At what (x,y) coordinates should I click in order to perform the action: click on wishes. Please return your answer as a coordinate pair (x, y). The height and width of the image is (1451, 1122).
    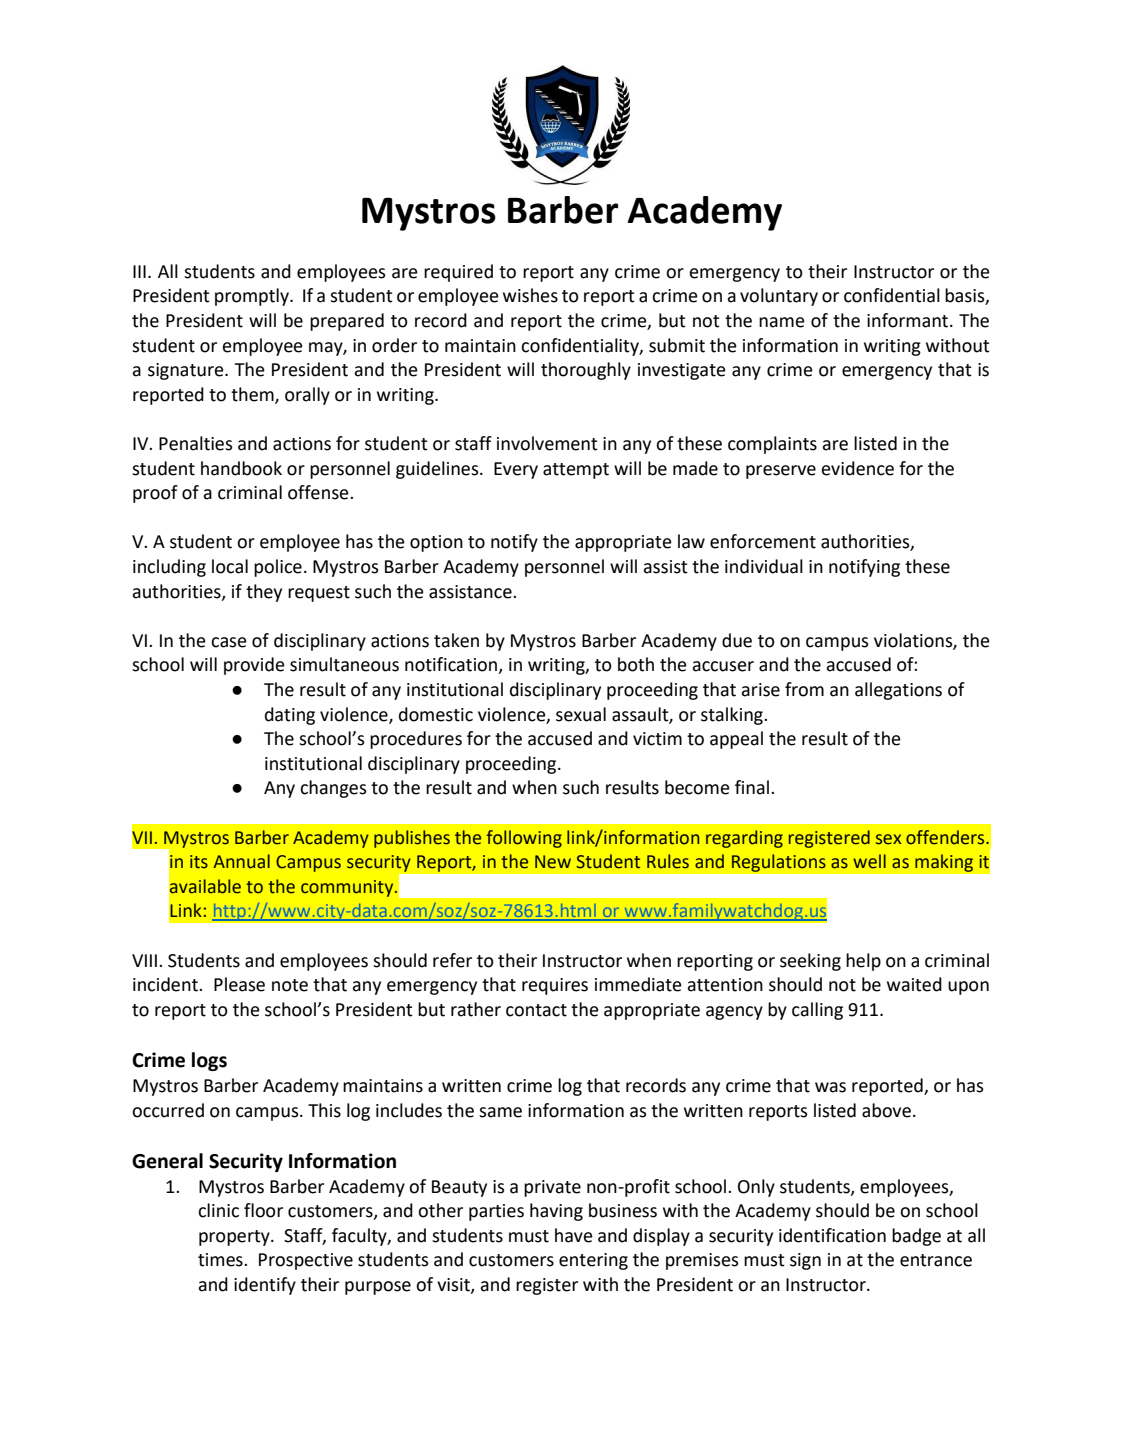
    Looking at the image, I should click on (530, 295).
